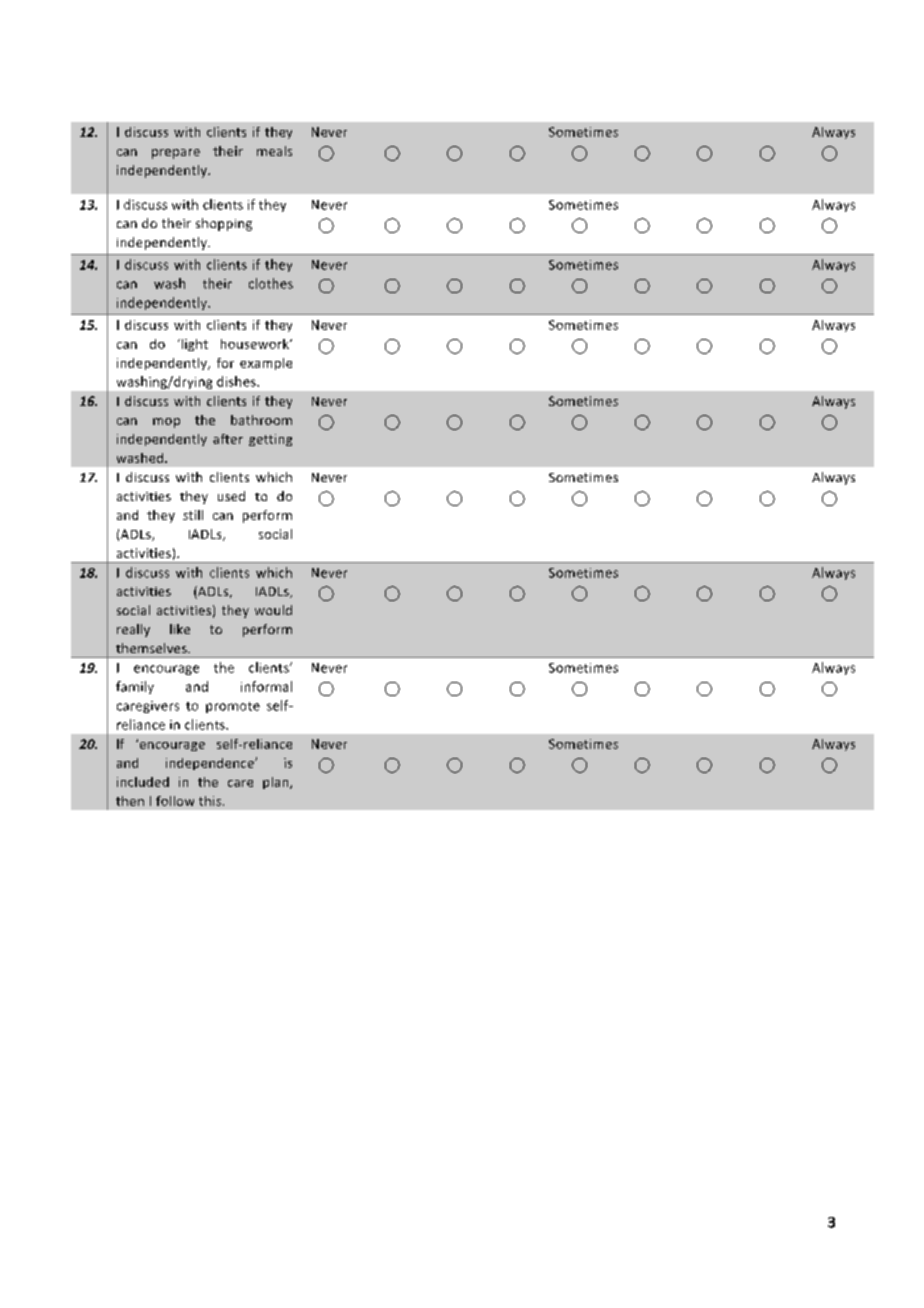 Image resolution: width=924 pixels, height=1308 pixels. Describe the element at coordinates (166, 423) in the screenshot. I see `mop` at that location.
